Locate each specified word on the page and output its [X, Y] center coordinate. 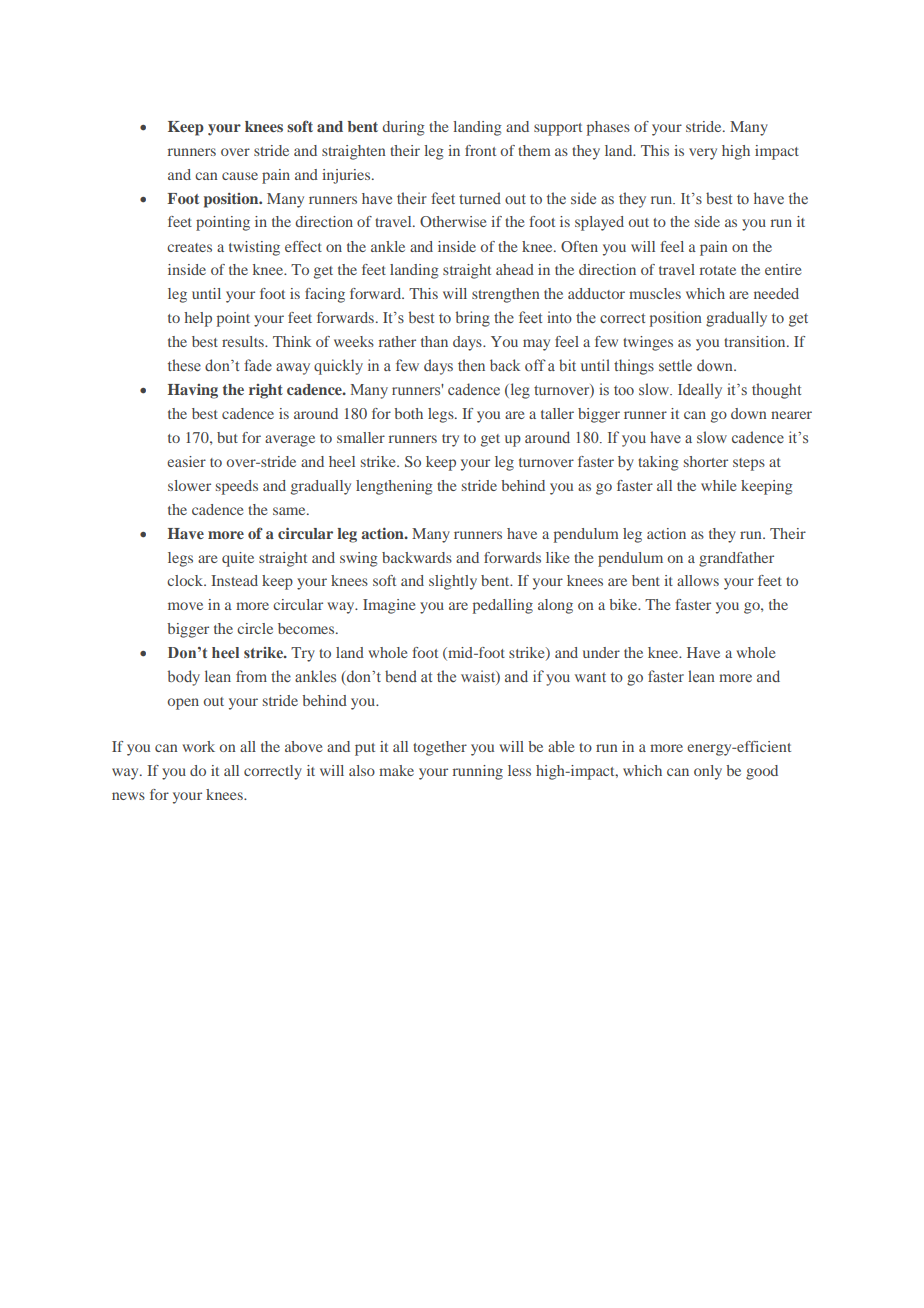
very [703, 154]
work [198, 746]
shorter [706, 461]
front [480, 150]
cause [240, 176]
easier [186, 461]
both [408, 413]
